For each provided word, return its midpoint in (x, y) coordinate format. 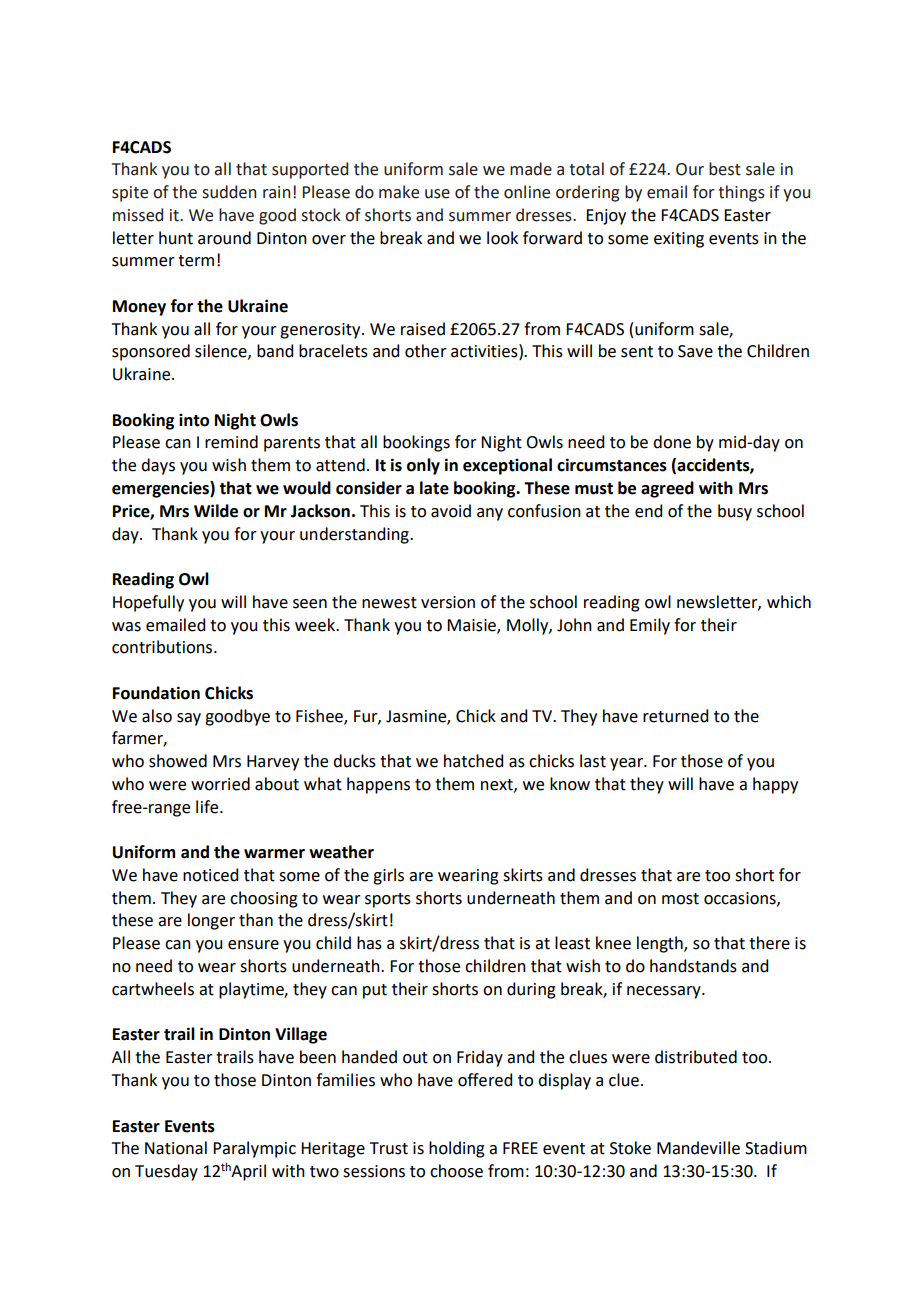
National (176, 1148)
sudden (229, 192)
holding (457, 1149)
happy (775, 785)
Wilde (216, 511)
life (208, 807)
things (741, 193)
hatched (473, 761)
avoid (451, 511)
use (437, 194)
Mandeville (698, 1148)
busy (735, 512)
